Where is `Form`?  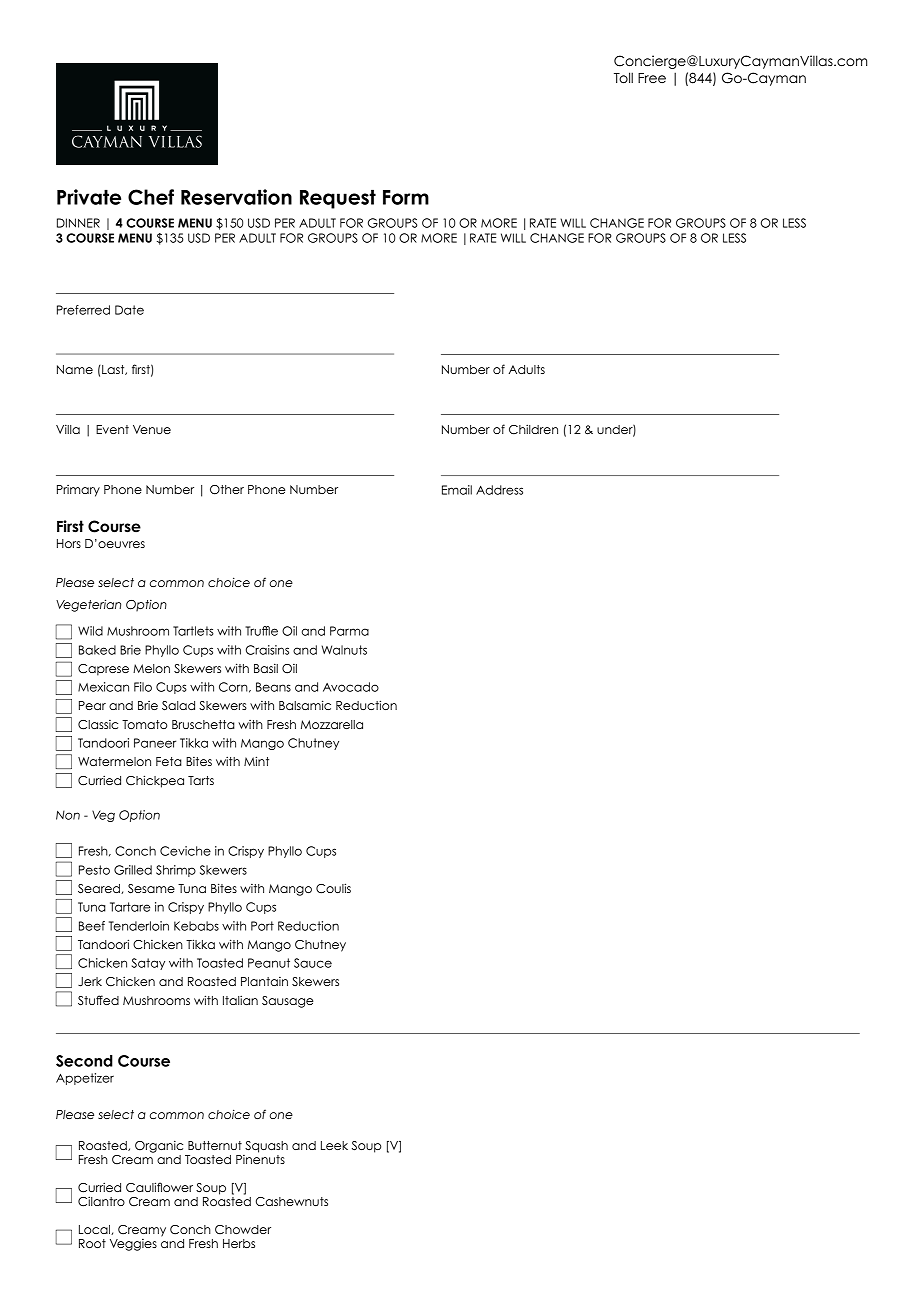
Form is located at coordinates (406, 197).
